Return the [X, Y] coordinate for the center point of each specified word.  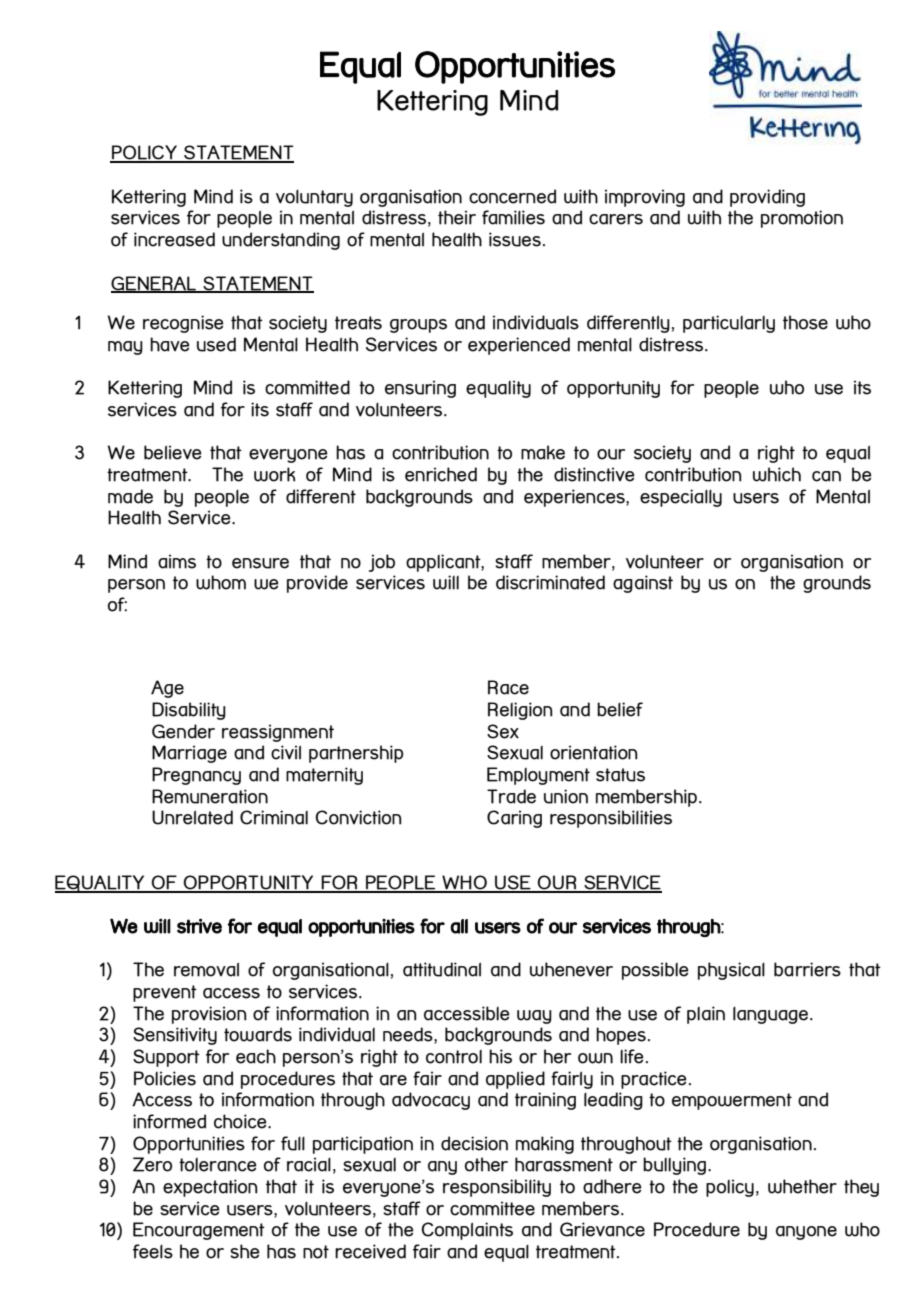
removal [206, 969]
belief [620, 709]
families [513, 217]
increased [174, 239]
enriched [441, 474]
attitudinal [442, 969]
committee [492, 1208]
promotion [802, 219]
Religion [520, 711]
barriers [807, 969]
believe [172, 452]
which [777, 474]
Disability [189, 711]
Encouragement [199, 1231]
